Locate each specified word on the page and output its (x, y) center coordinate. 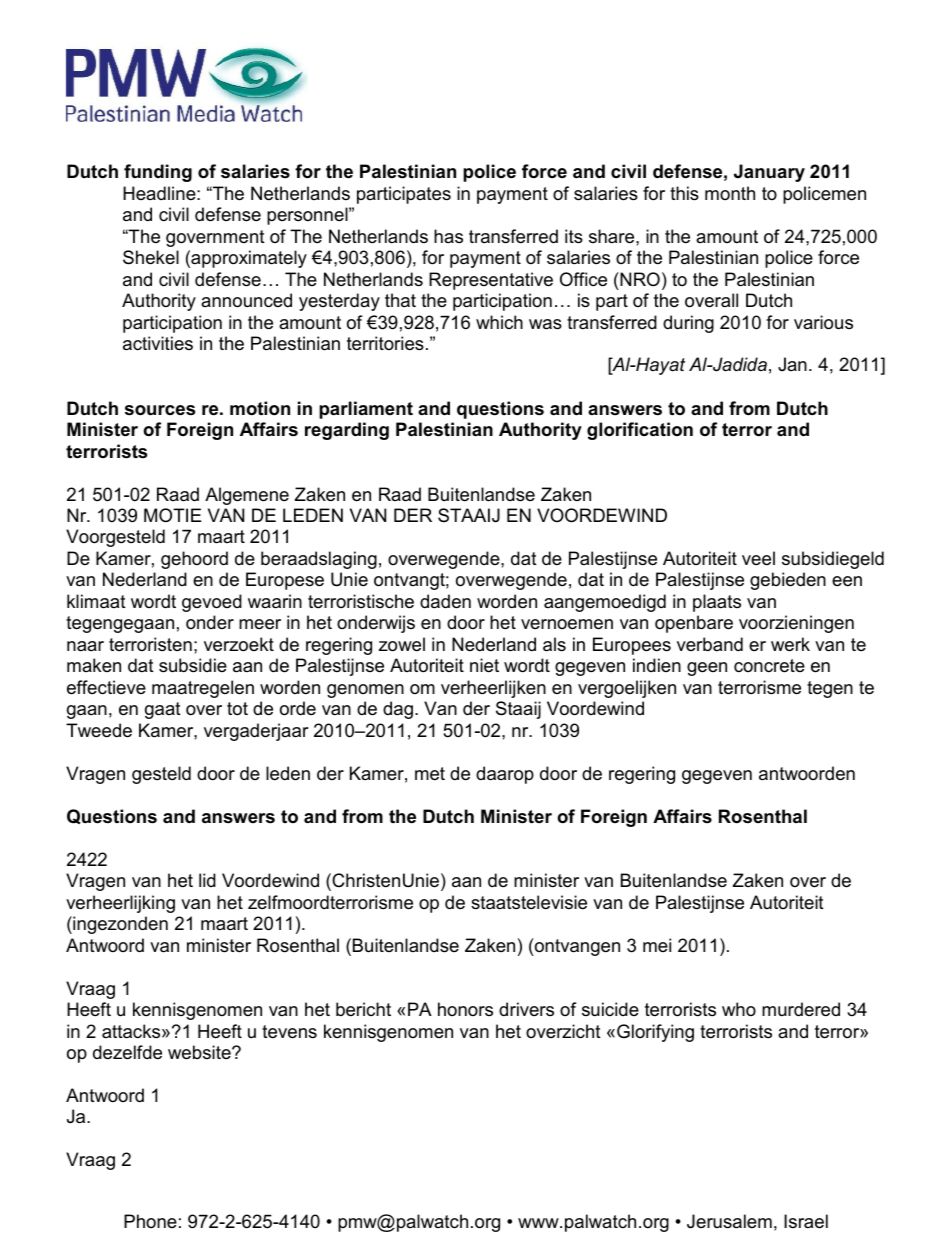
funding (158, 173)
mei (657, 945)
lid (207, 880)
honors (465, 1009)
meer (260, 624)
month (730, 193)
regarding (347, 431)
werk (790, 644)
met (430, 774)
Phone (150, 1221)
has (448, 236)
